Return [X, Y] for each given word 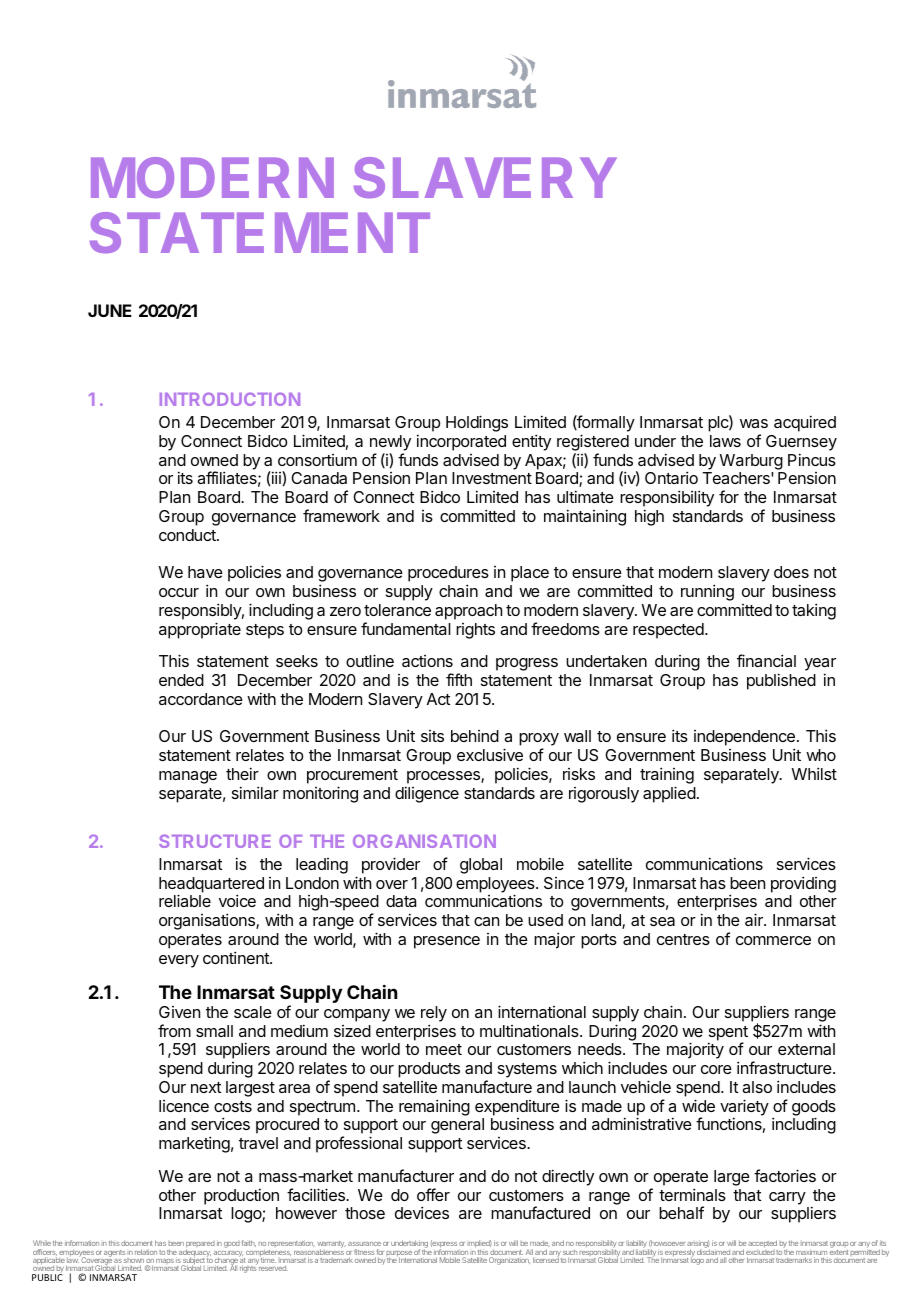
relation [146, 1252]
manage [188, 777]
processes [444, 777]
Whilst [814, 773]
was [754, 423]
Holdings [477, 423]
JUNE [110, 310]
